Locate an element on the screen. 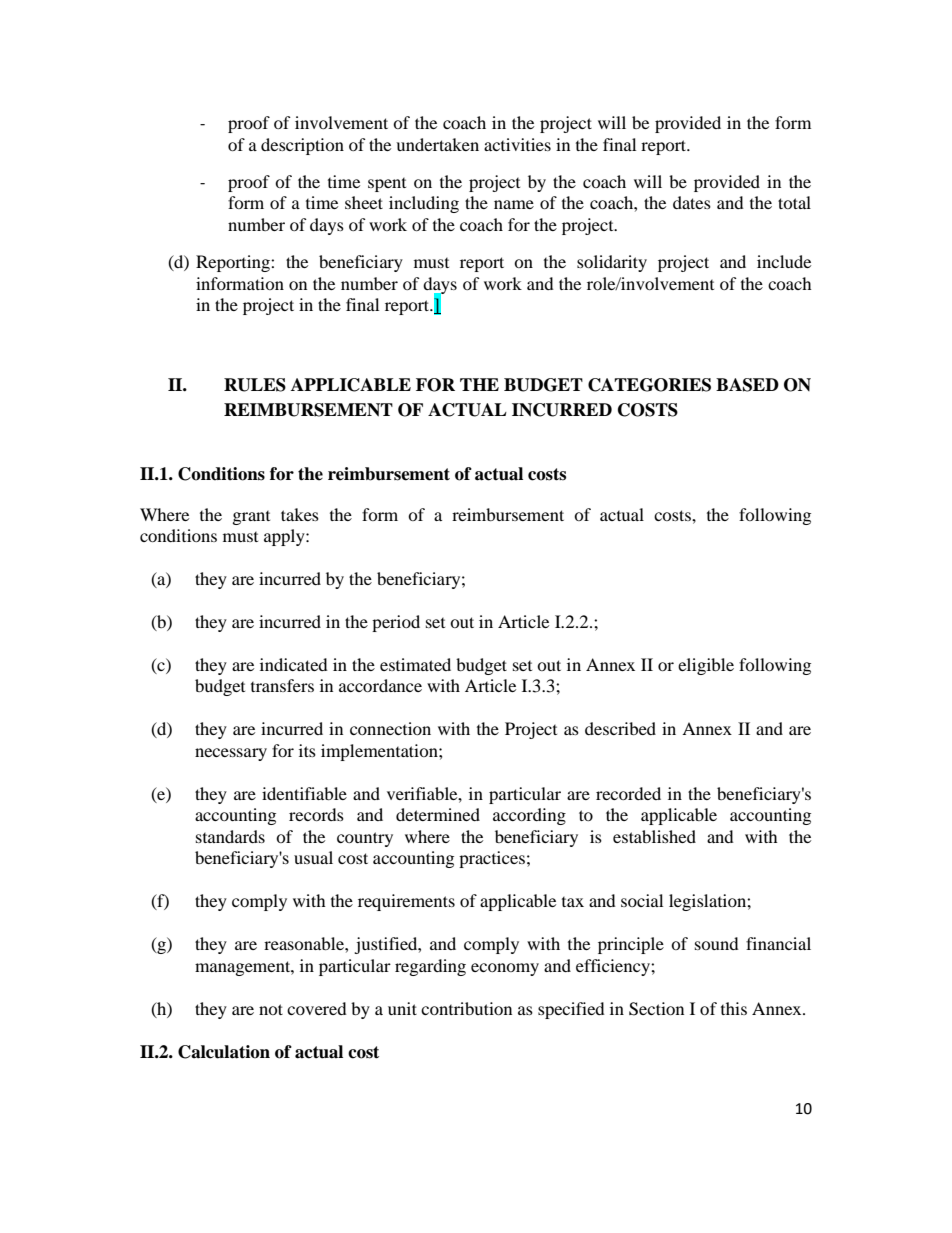 The width and height of the screenshot is (952, 1233). description is located at coordinates (302, 146).
